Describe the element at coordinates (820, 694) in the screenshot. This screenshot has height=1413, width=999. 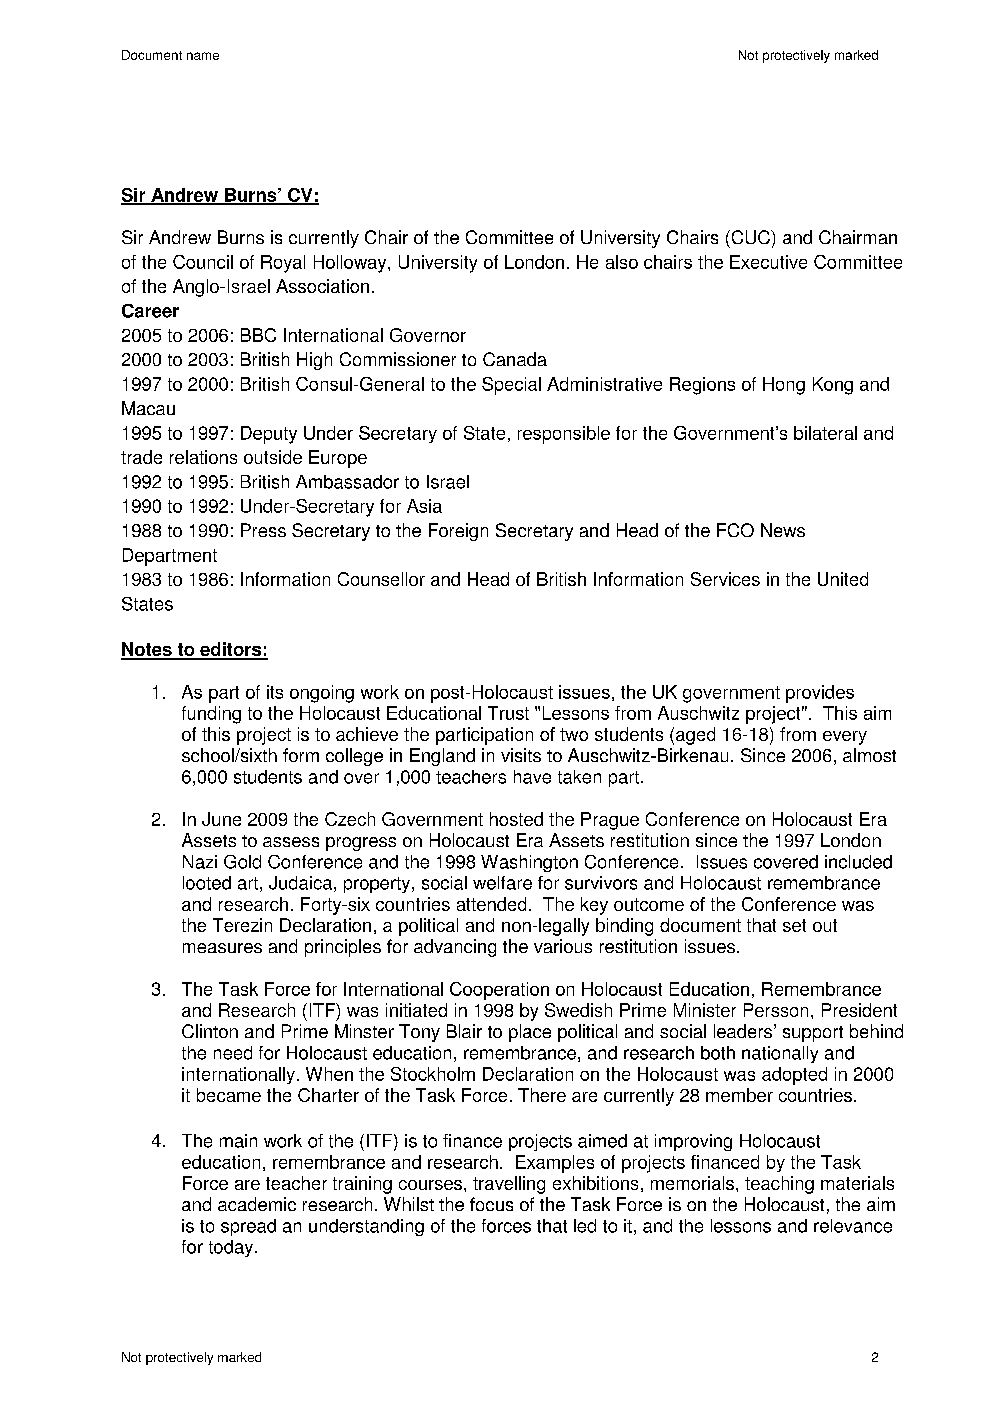
I see `provides` at that location.
